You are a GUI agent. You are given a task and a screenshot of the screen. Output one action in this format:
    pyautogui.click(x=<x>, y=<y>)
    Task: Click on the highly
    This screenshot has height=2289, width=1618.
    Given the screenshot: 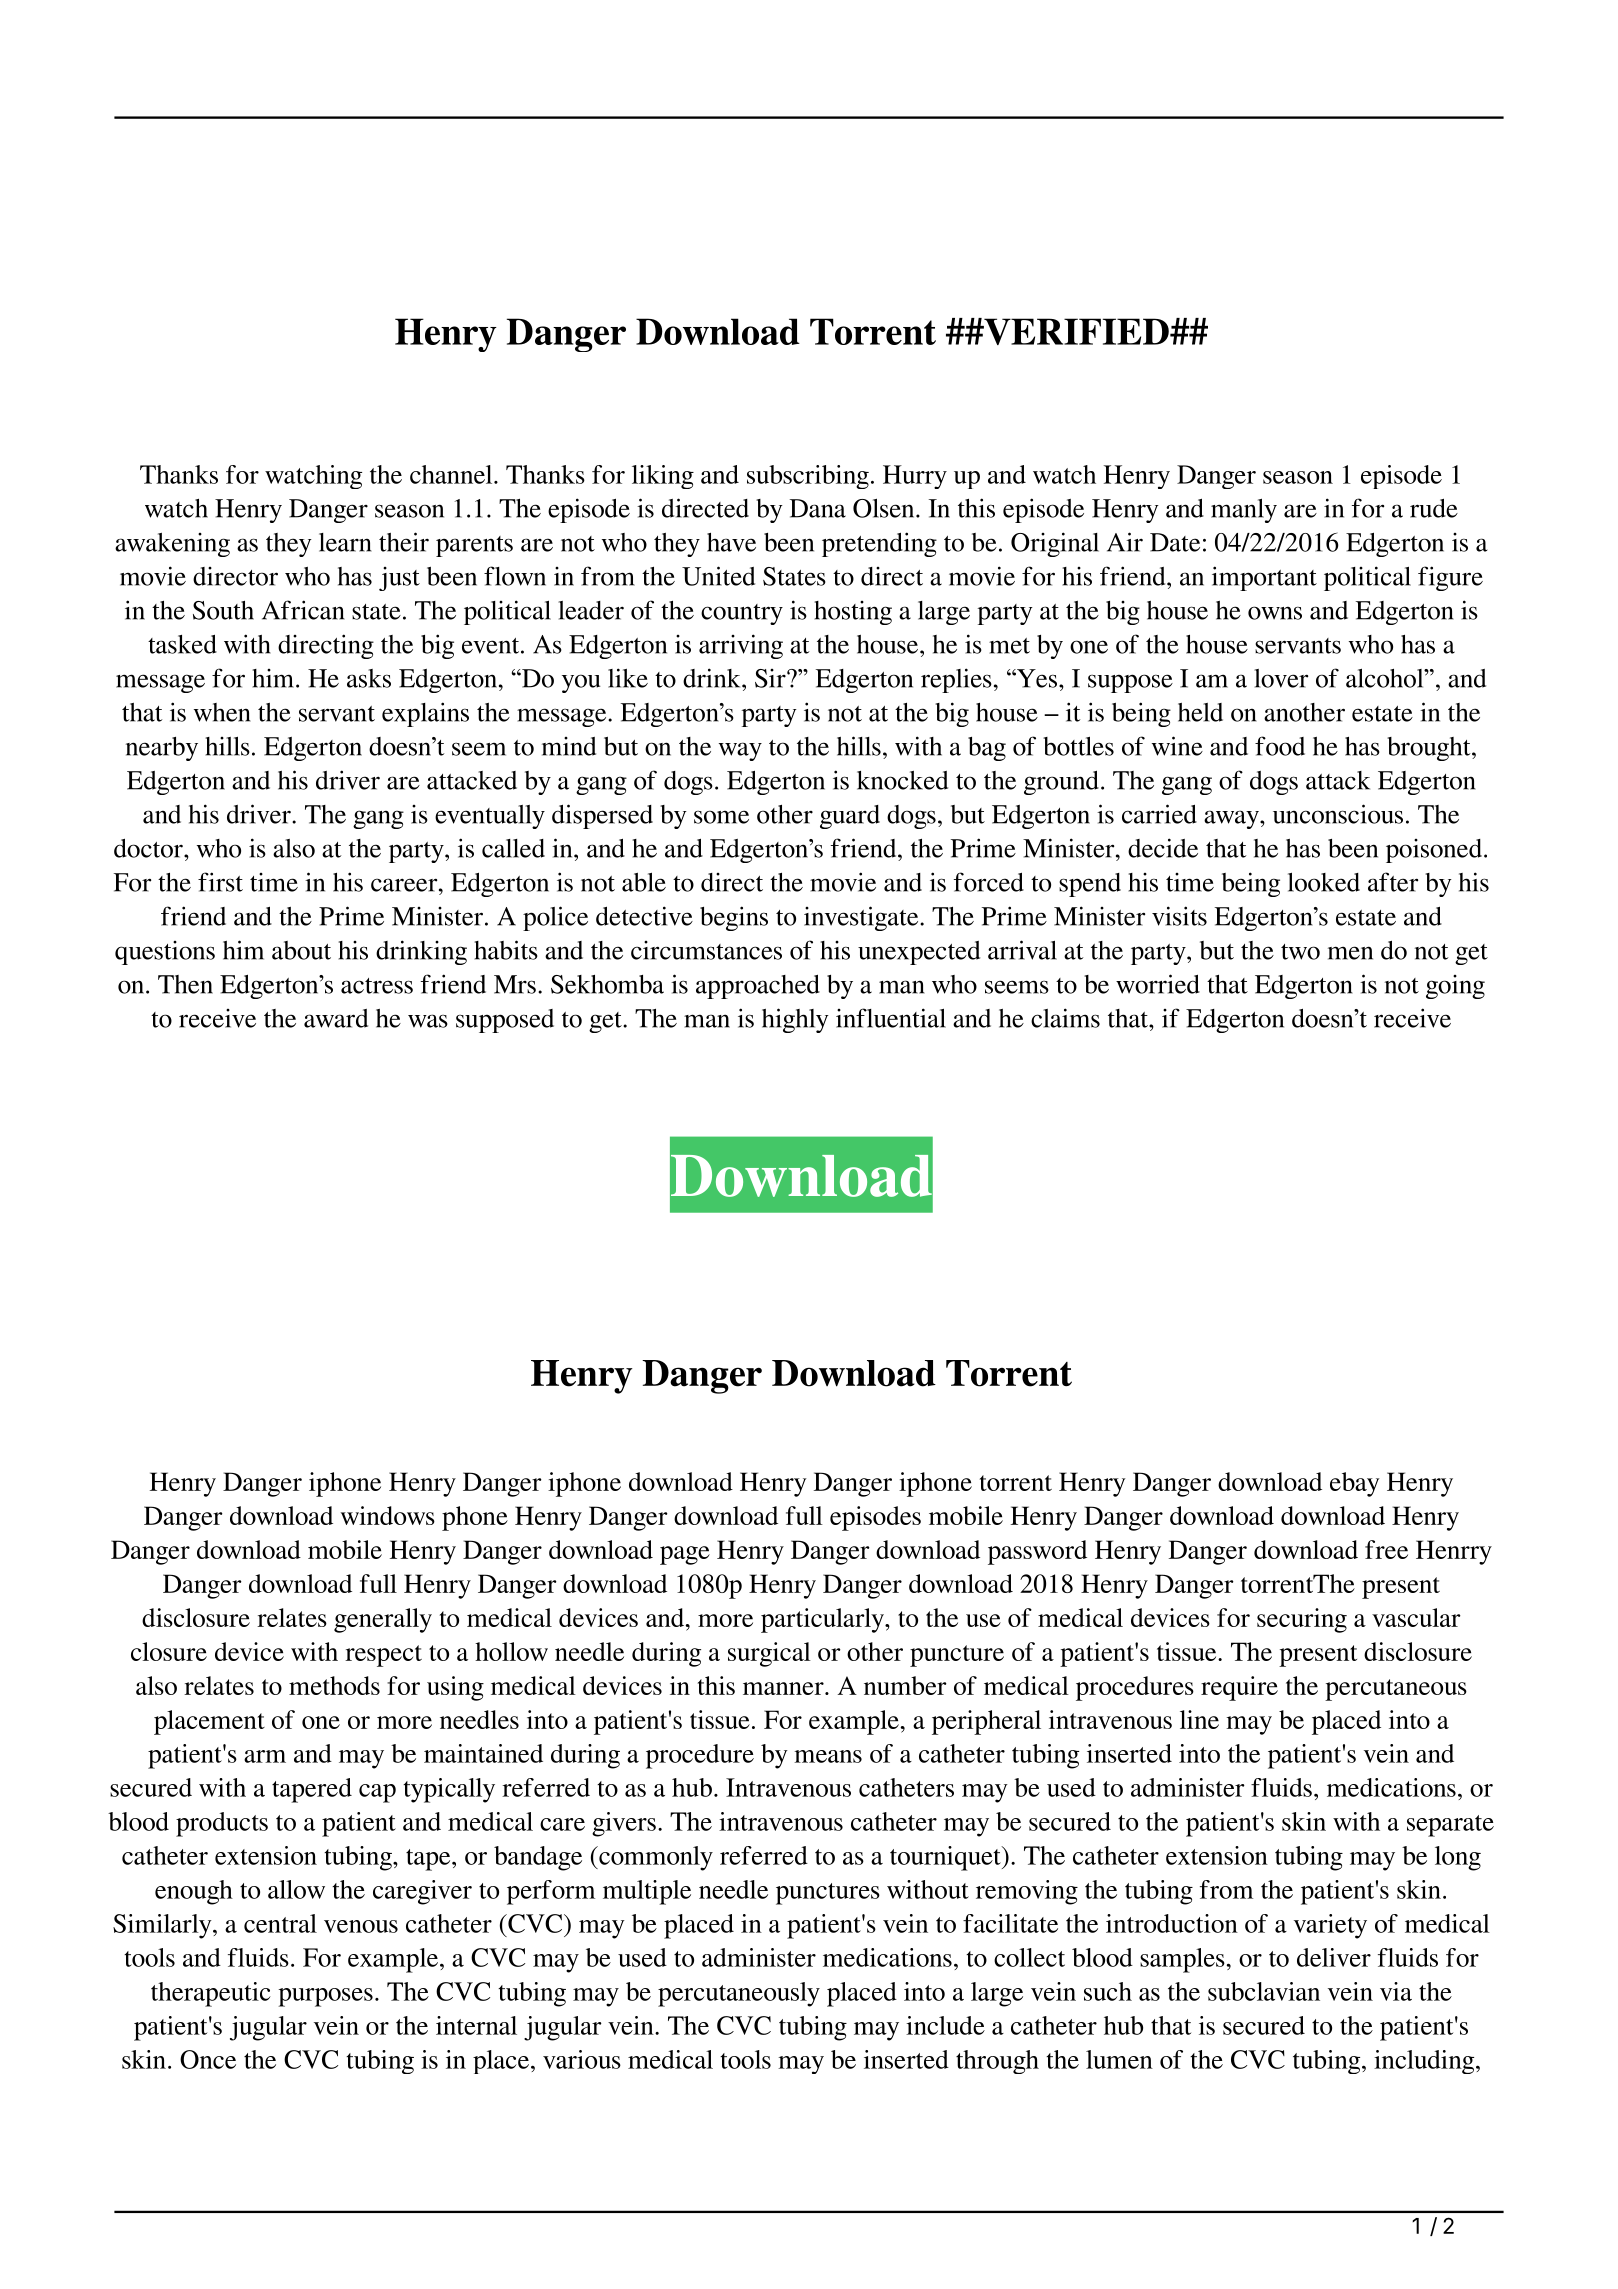 What is the action you would take?
    pyautogui.click(x=795, y=1020)
